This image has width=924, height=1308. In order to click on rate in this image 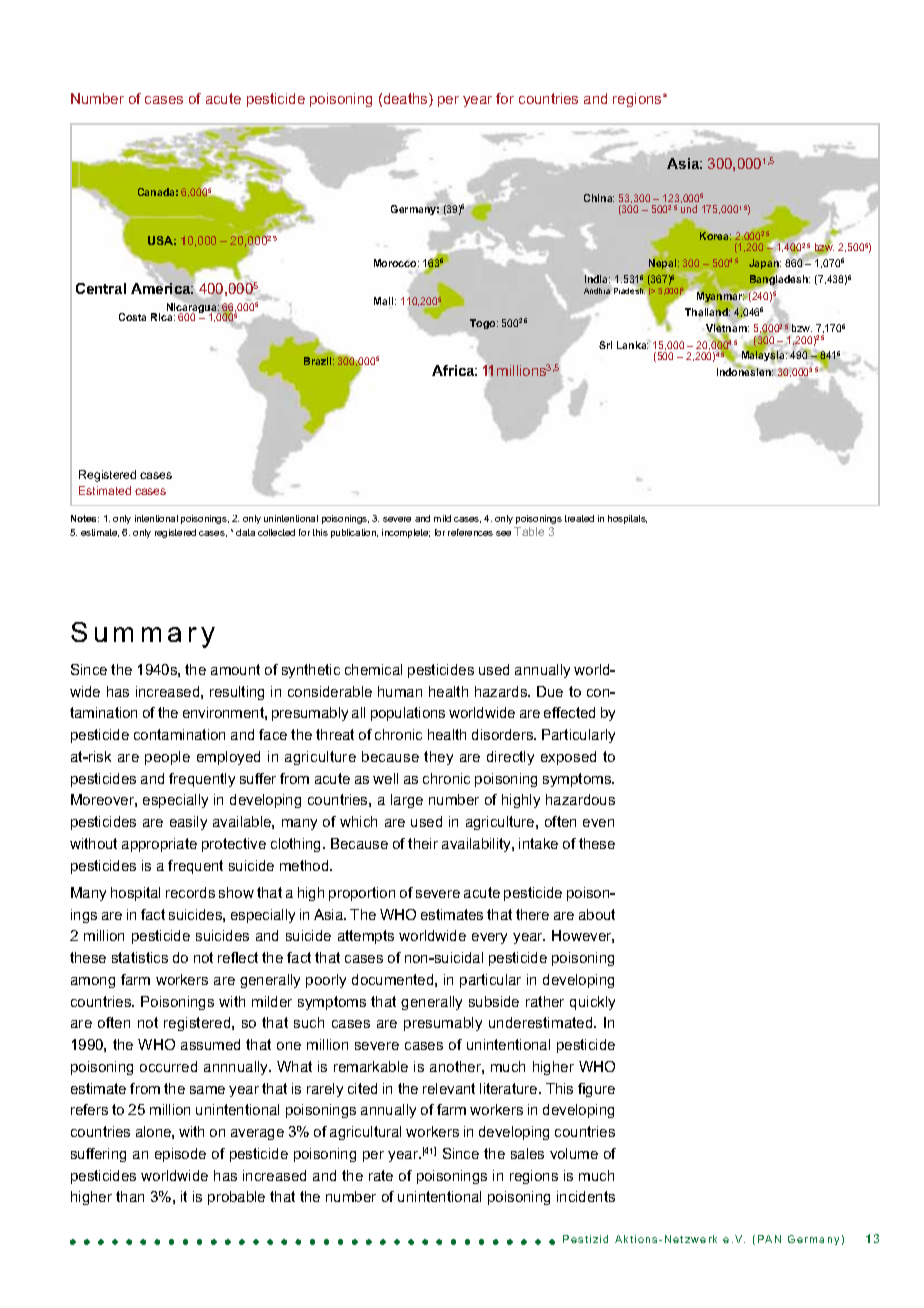, I will do `click(381, 1175)`.
